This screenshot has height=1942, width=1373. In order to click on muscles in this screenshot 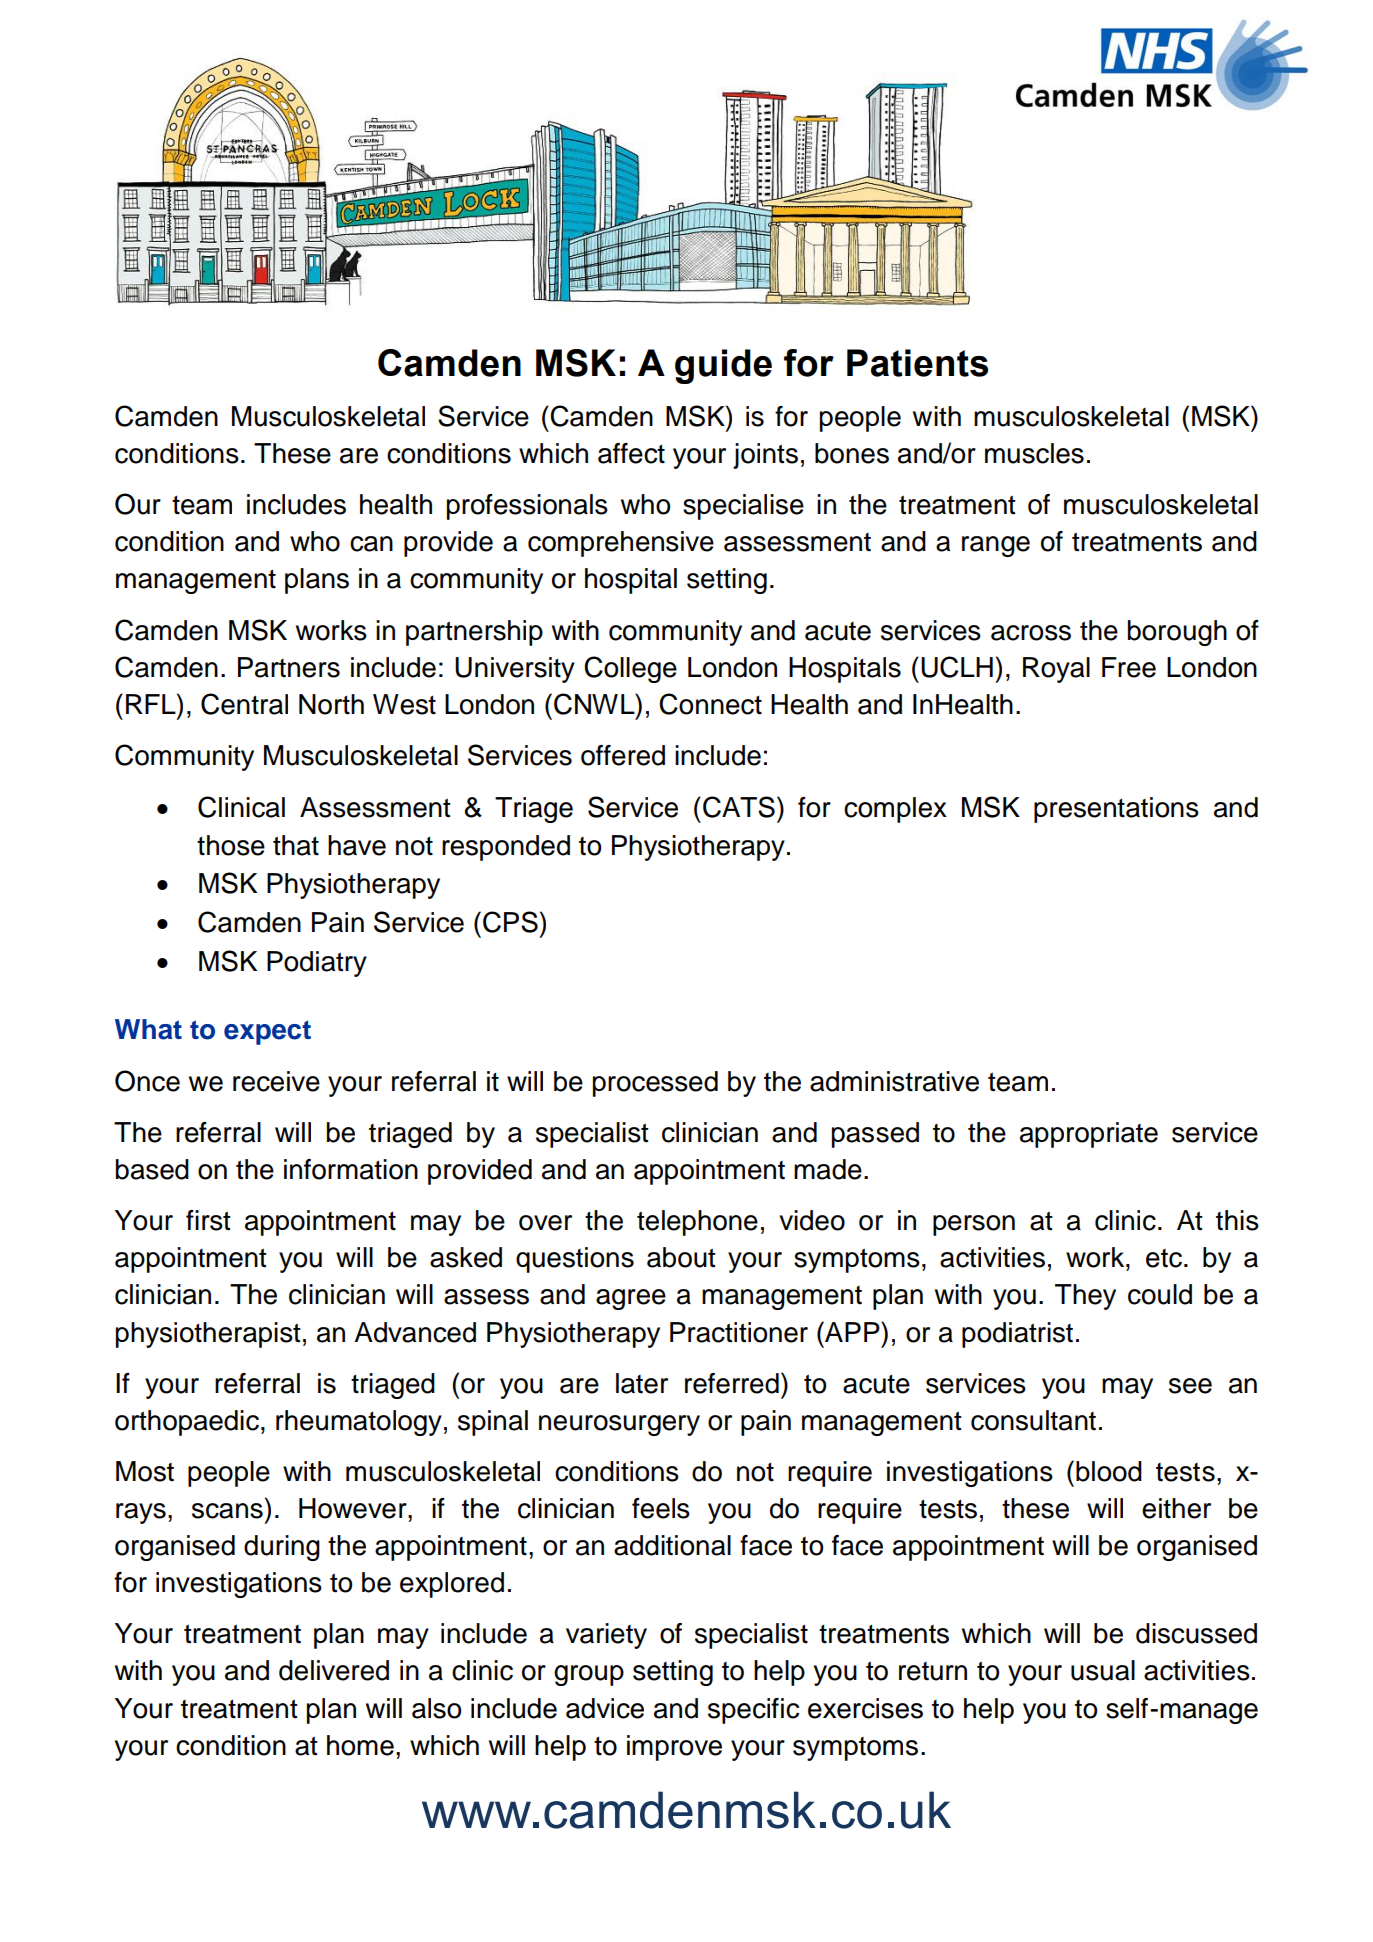, I will do `click(1034, 453)`.
